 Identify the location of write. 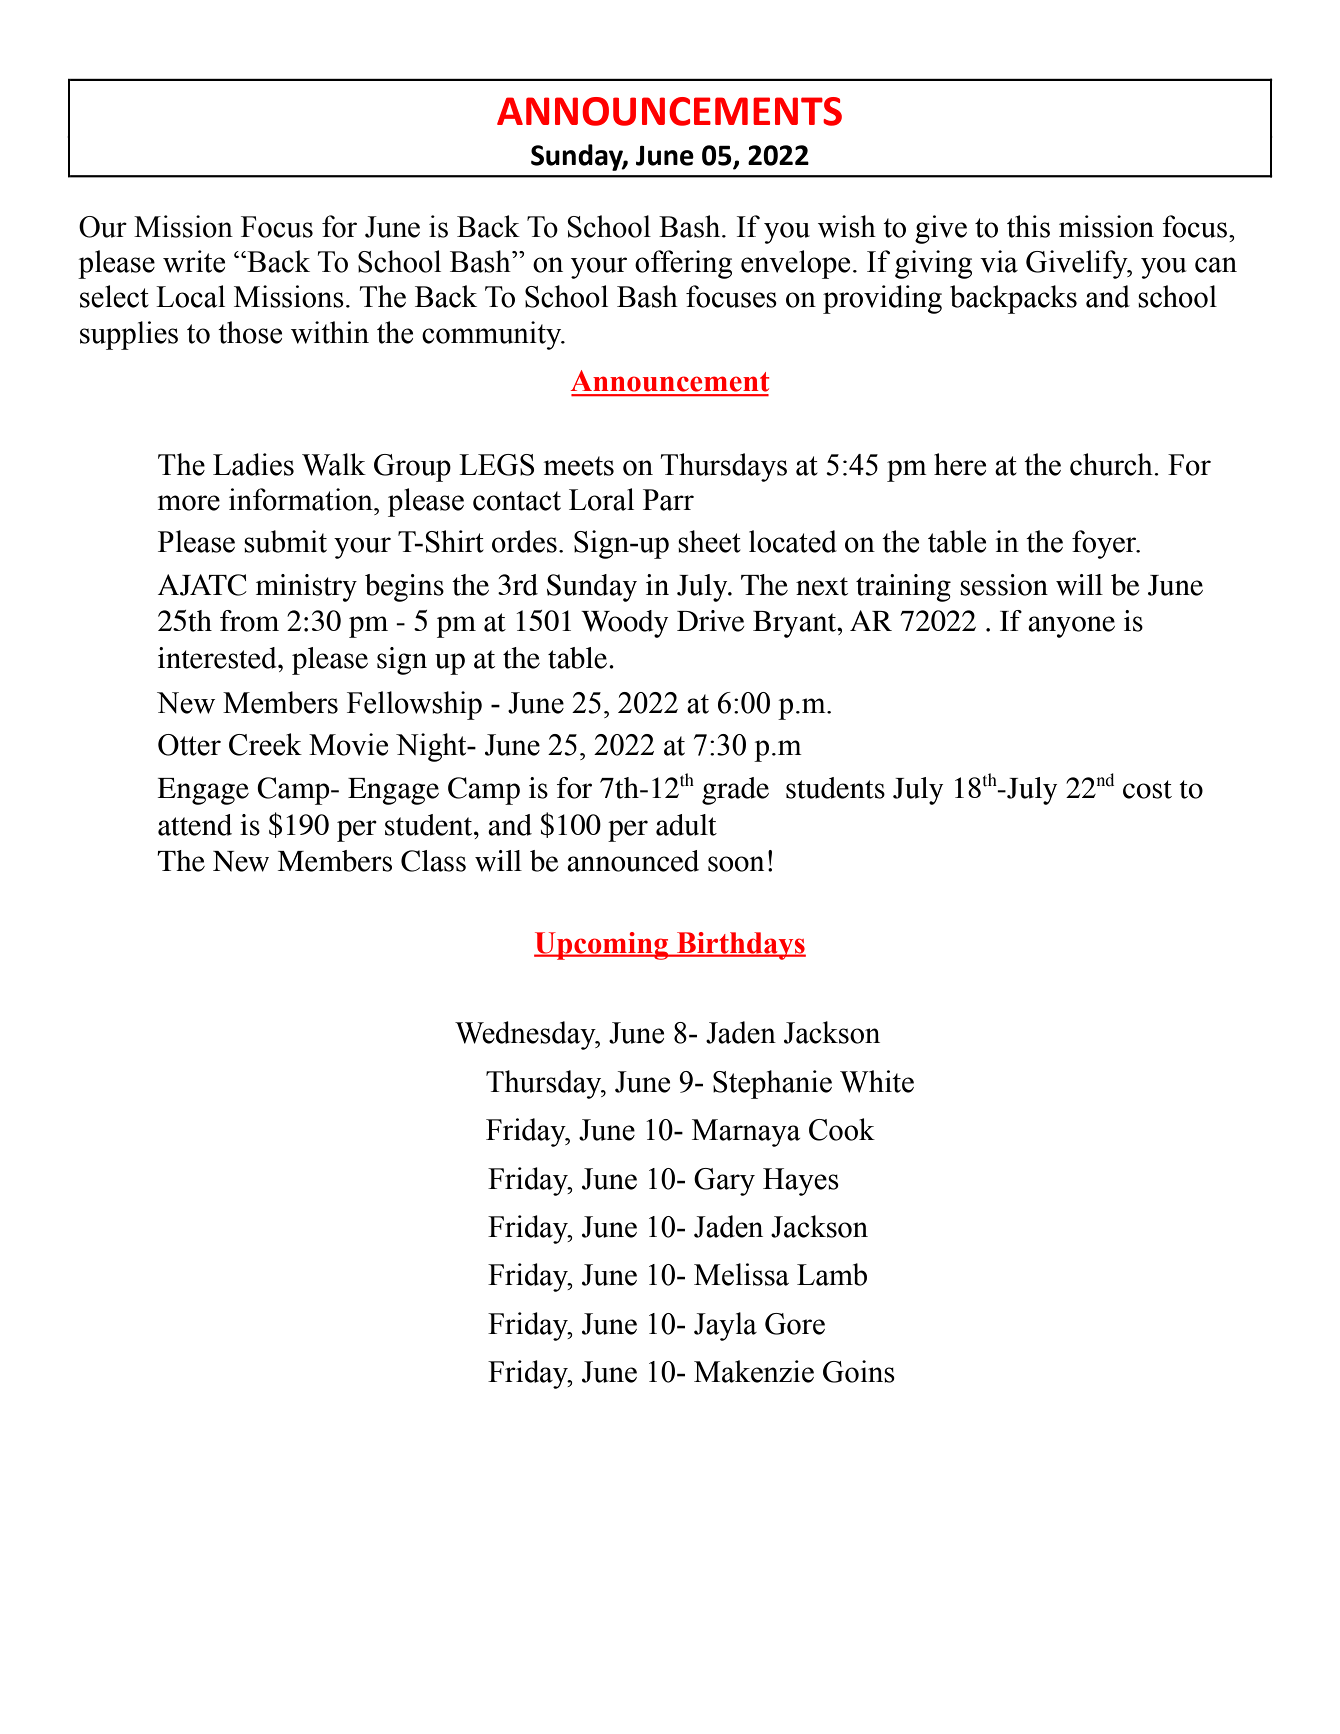
(194, 261).
